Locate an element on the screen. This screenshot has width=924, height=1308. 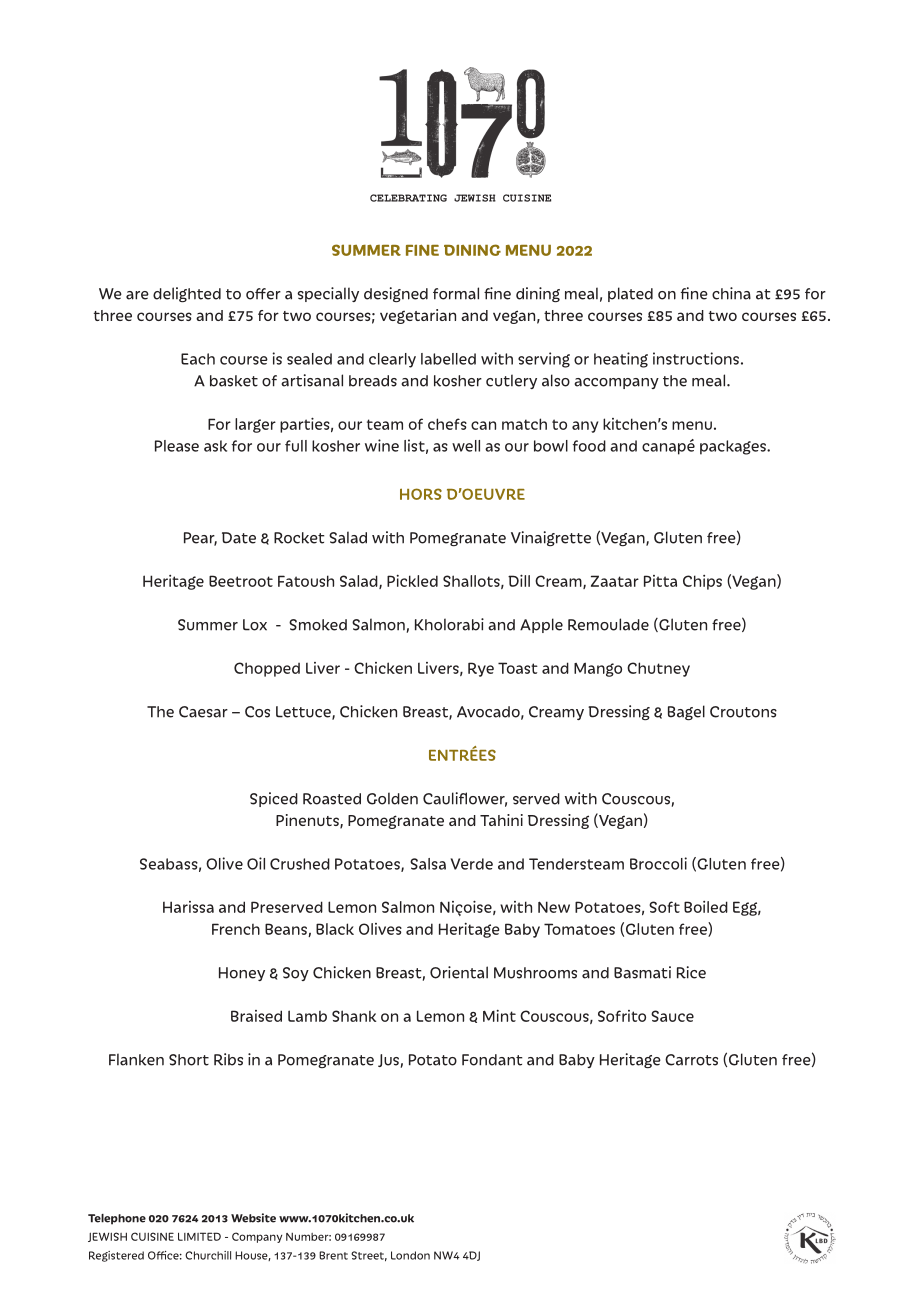
London is located at coordinates (410, 1255).
